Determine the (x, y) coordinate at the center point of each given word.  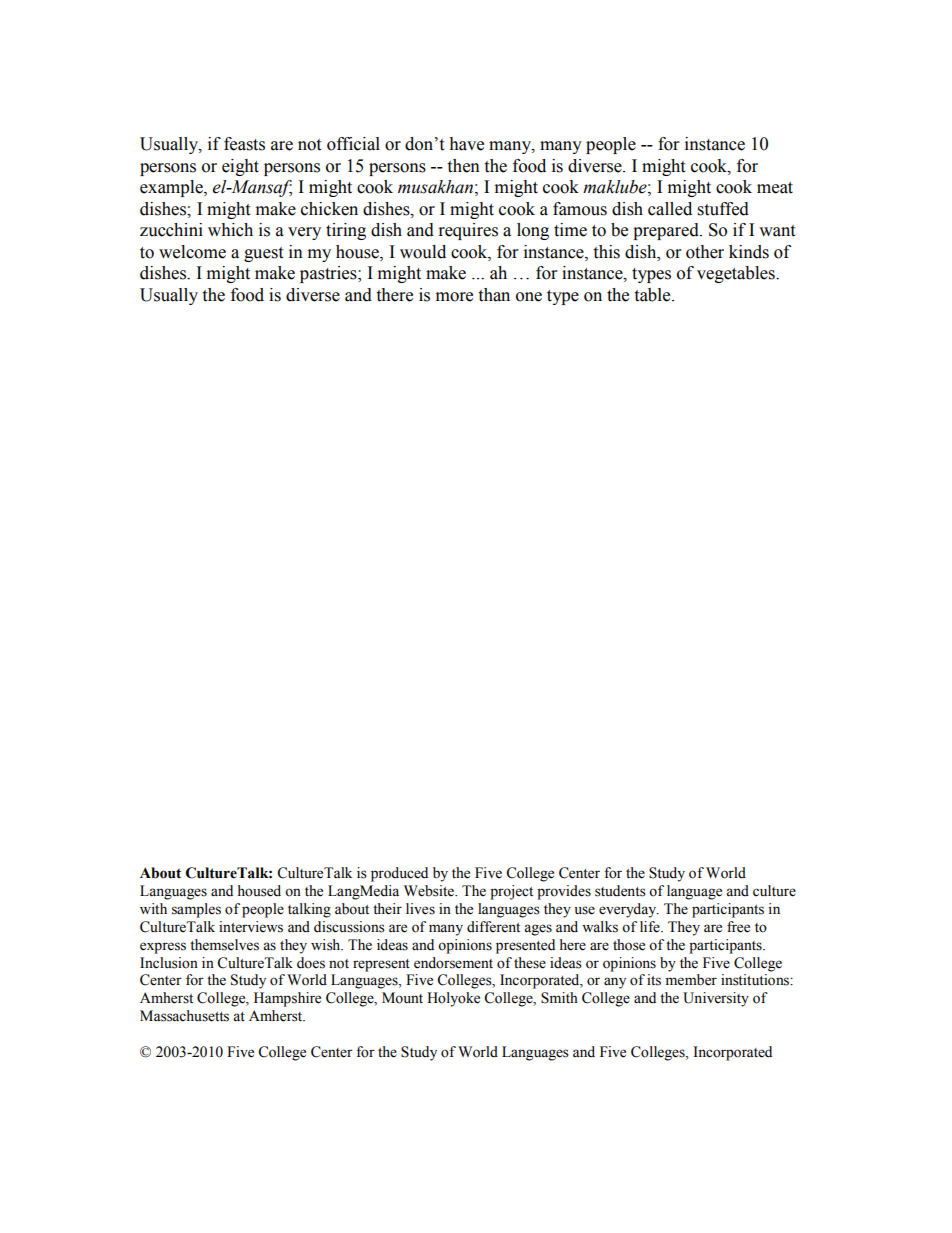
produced (399, 874)
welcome (192, 252)
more (454, 297)
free (738, 927)
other (705, 252)
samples (196, 910)
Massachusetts (184, 1016)
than (494, 295)
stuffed (723, 209)
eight (240, 167)
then (463, 166)
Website (430, 891)
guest (263, 254)
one (529, 297)
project (511, 892)
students (620, 891)
